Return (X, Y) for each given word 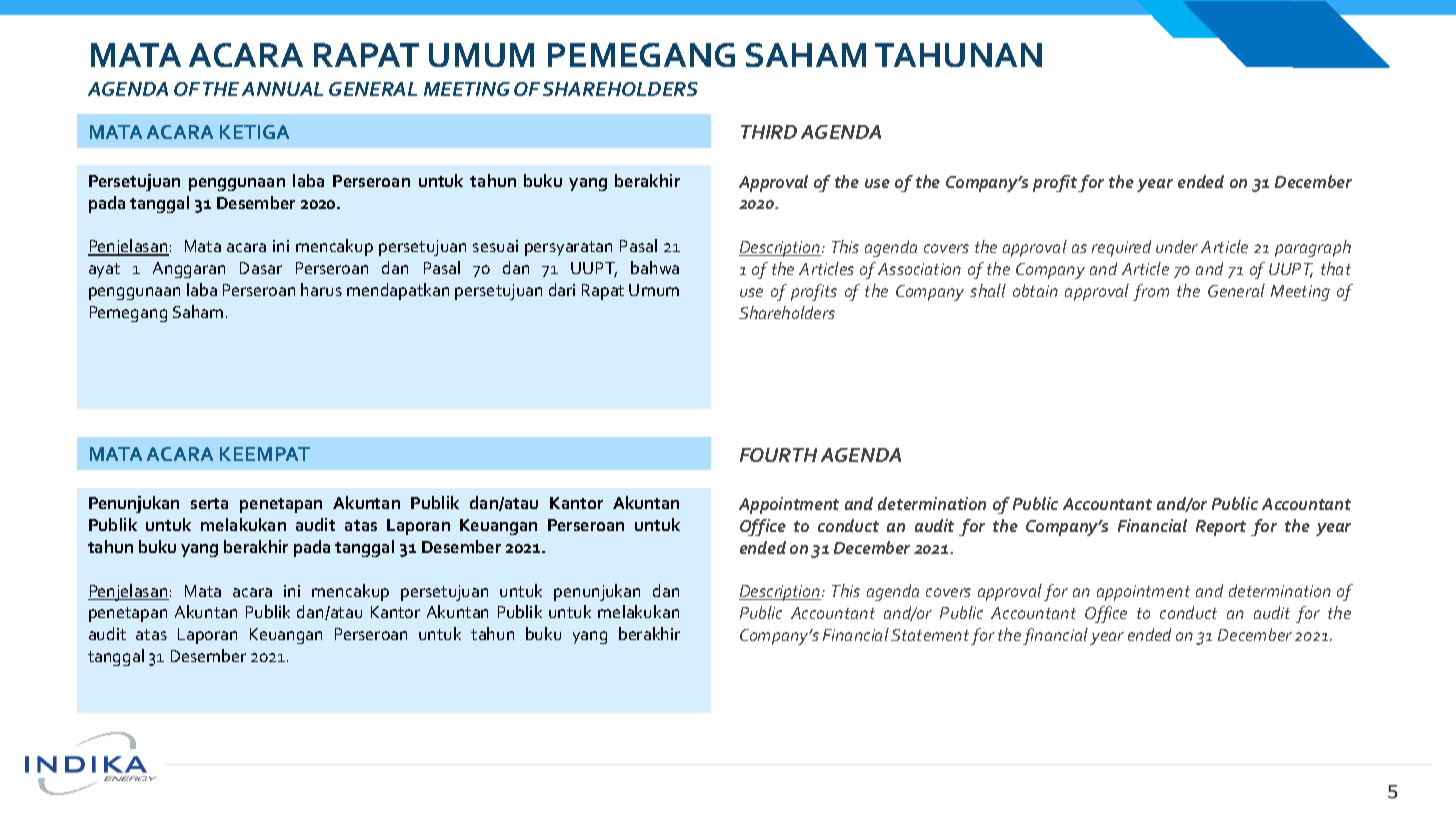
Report (1221, 528)
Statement (930, 635)
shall (988, 290)
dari (562, 289)
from (1151, 292)
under (1177, 246)
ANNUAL (282, 89)
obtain (1035, 290)
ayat (104, 270)
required (1121, 248)
